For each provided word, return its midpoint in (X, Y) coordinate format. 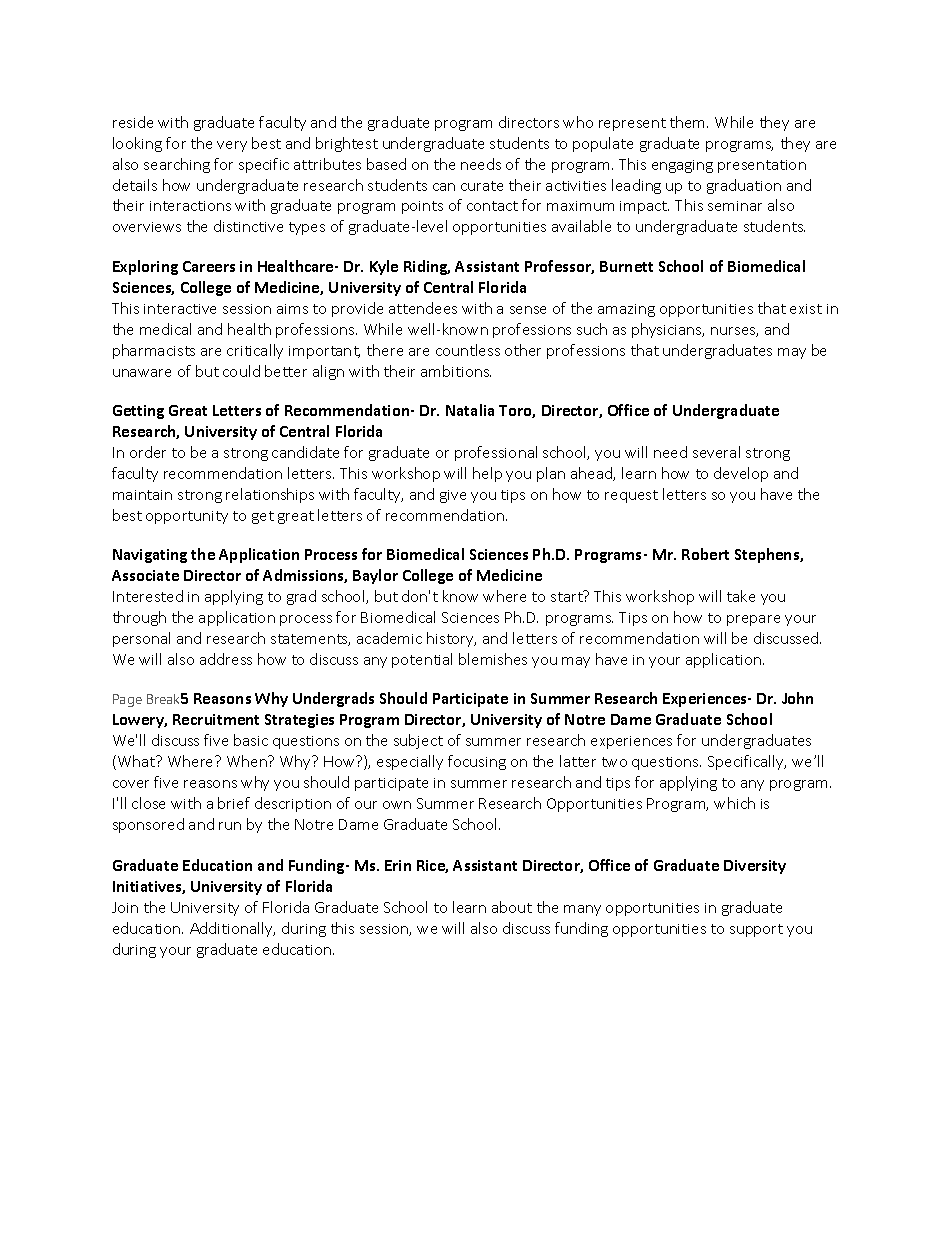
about (512, 907)
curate (482, 186)
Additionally (232, 929)
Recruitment (216, 719)
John (797, 698)
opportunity (187, 517)
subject (418, 741)
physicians (668, 330)
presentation (762, 166)
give (453, 496)
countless (468, 350)
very (232, 146)
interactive (180, 309)
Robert (705, 554)
